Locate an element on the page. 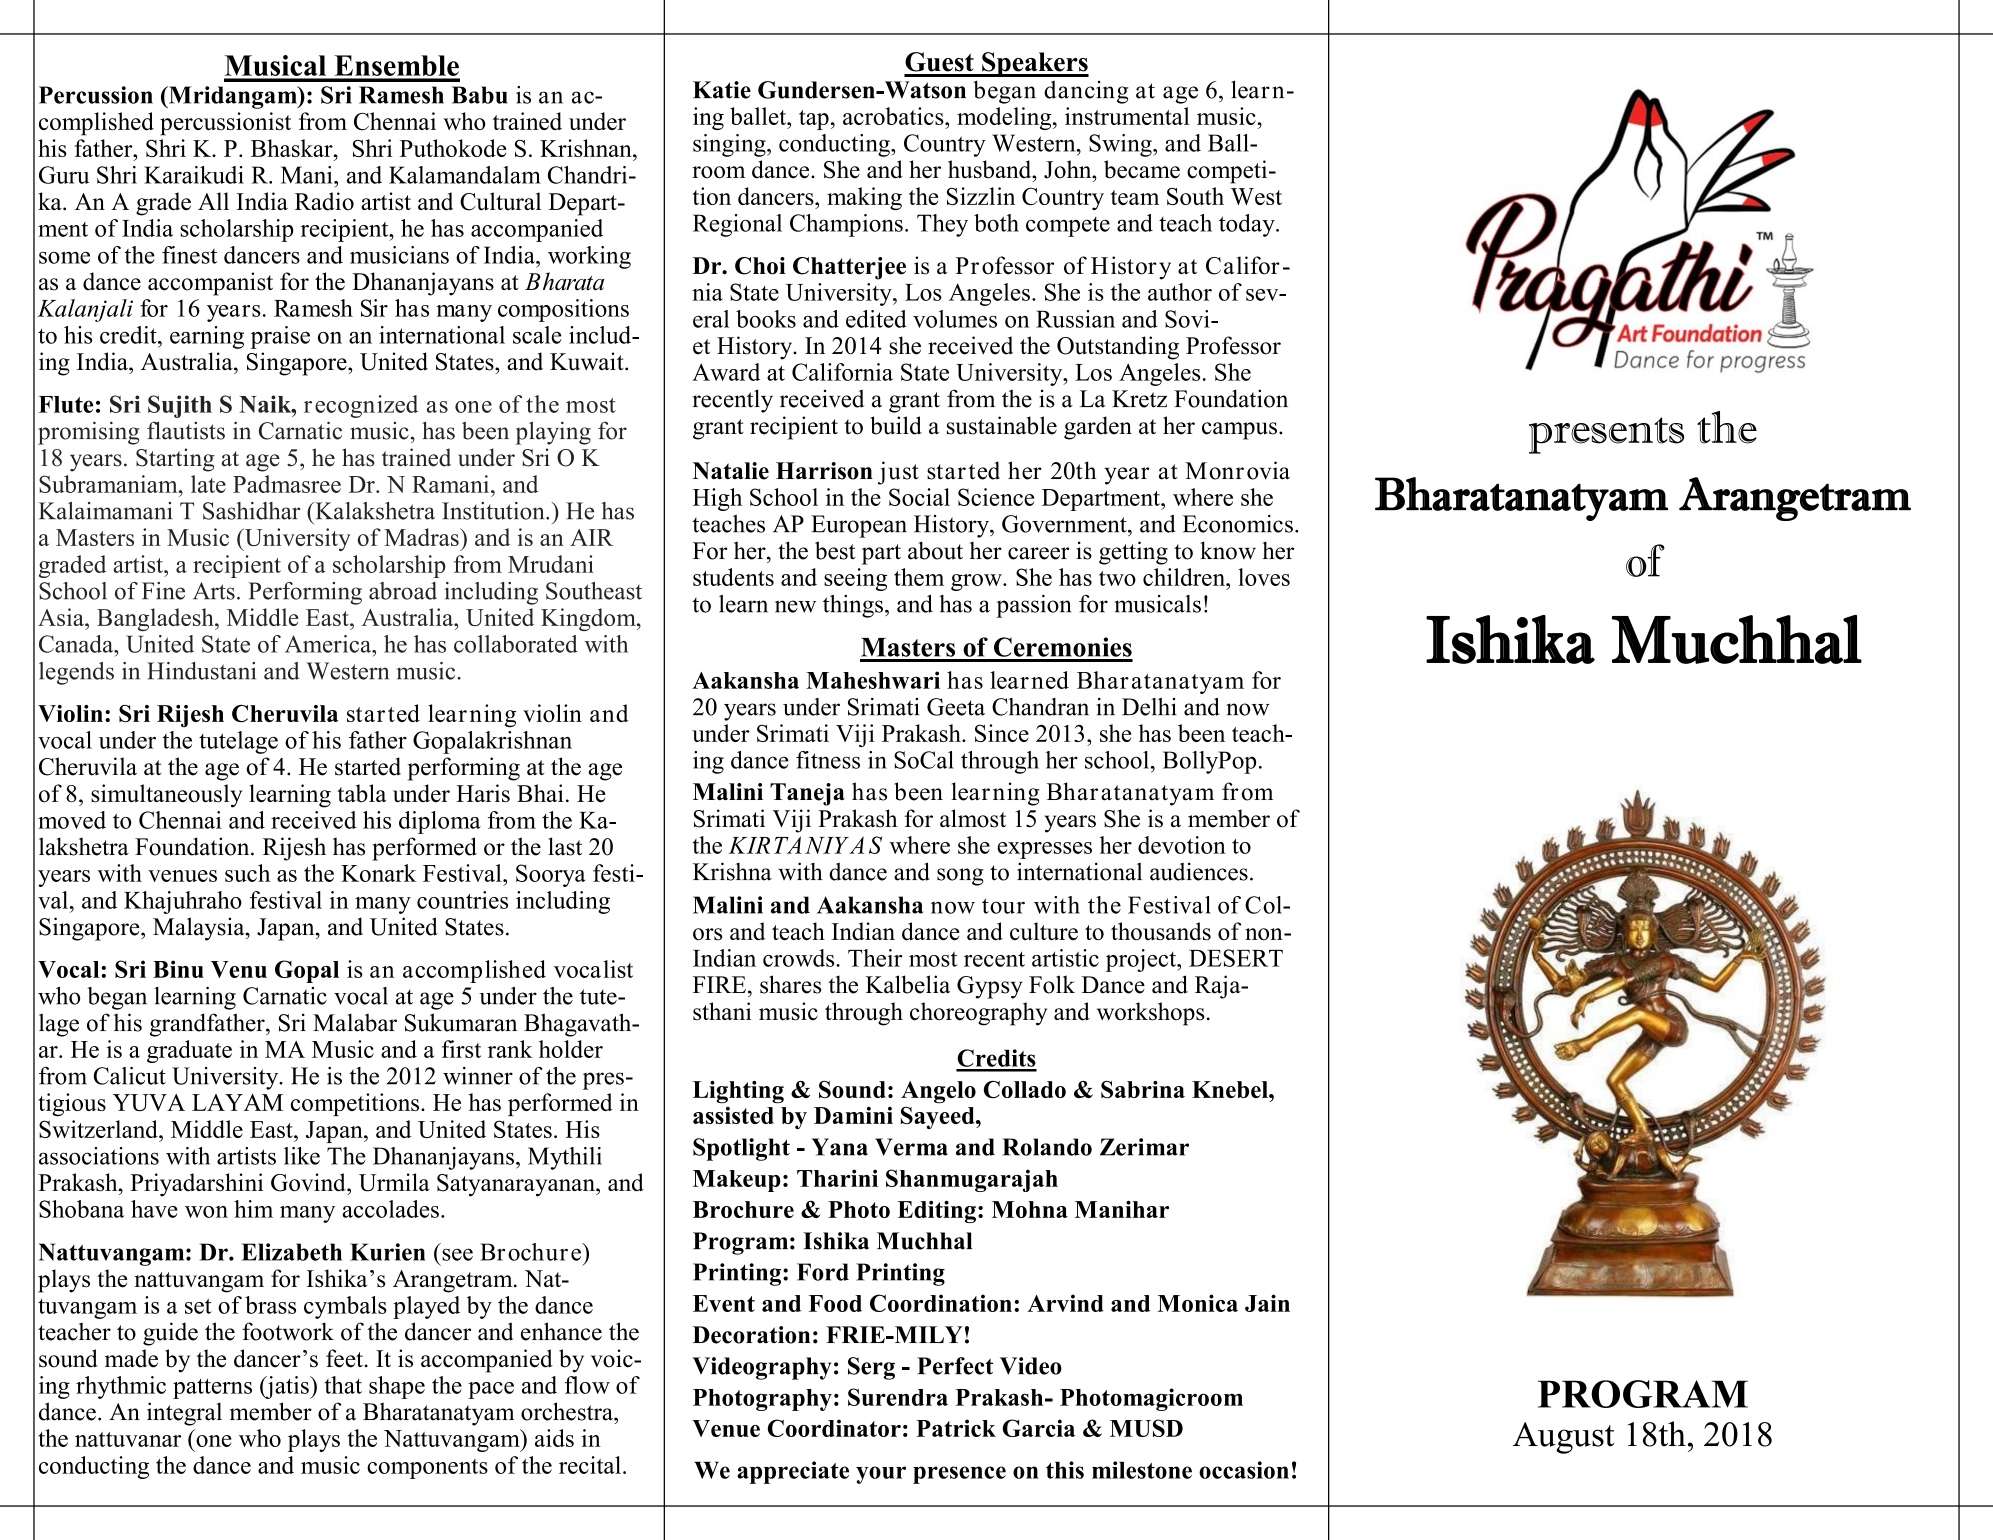 The image size is (1993, 1540). Arts is located at coordinates (214, 591).
